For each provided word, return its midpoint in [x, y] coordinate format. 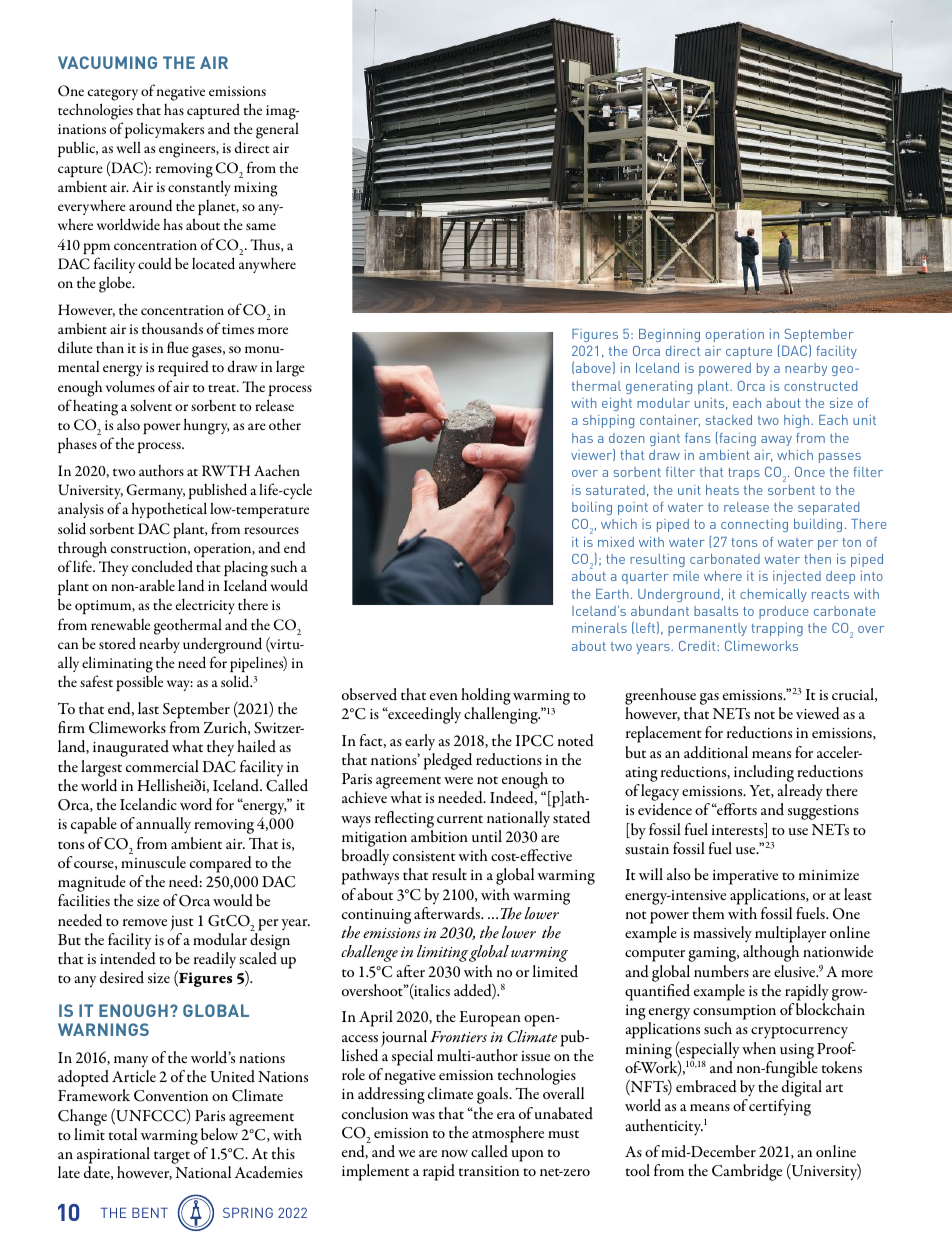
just [182, 923]
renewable [120, 624]
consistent [424, 856]
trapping [777, 629]
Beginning [669, 335]
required [183, 368]
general [277, 130]
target [172, 1157]
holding [486, 696]
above [593, 368]
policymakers [164, 130]
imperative [745, 877]
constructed [820, 386]
